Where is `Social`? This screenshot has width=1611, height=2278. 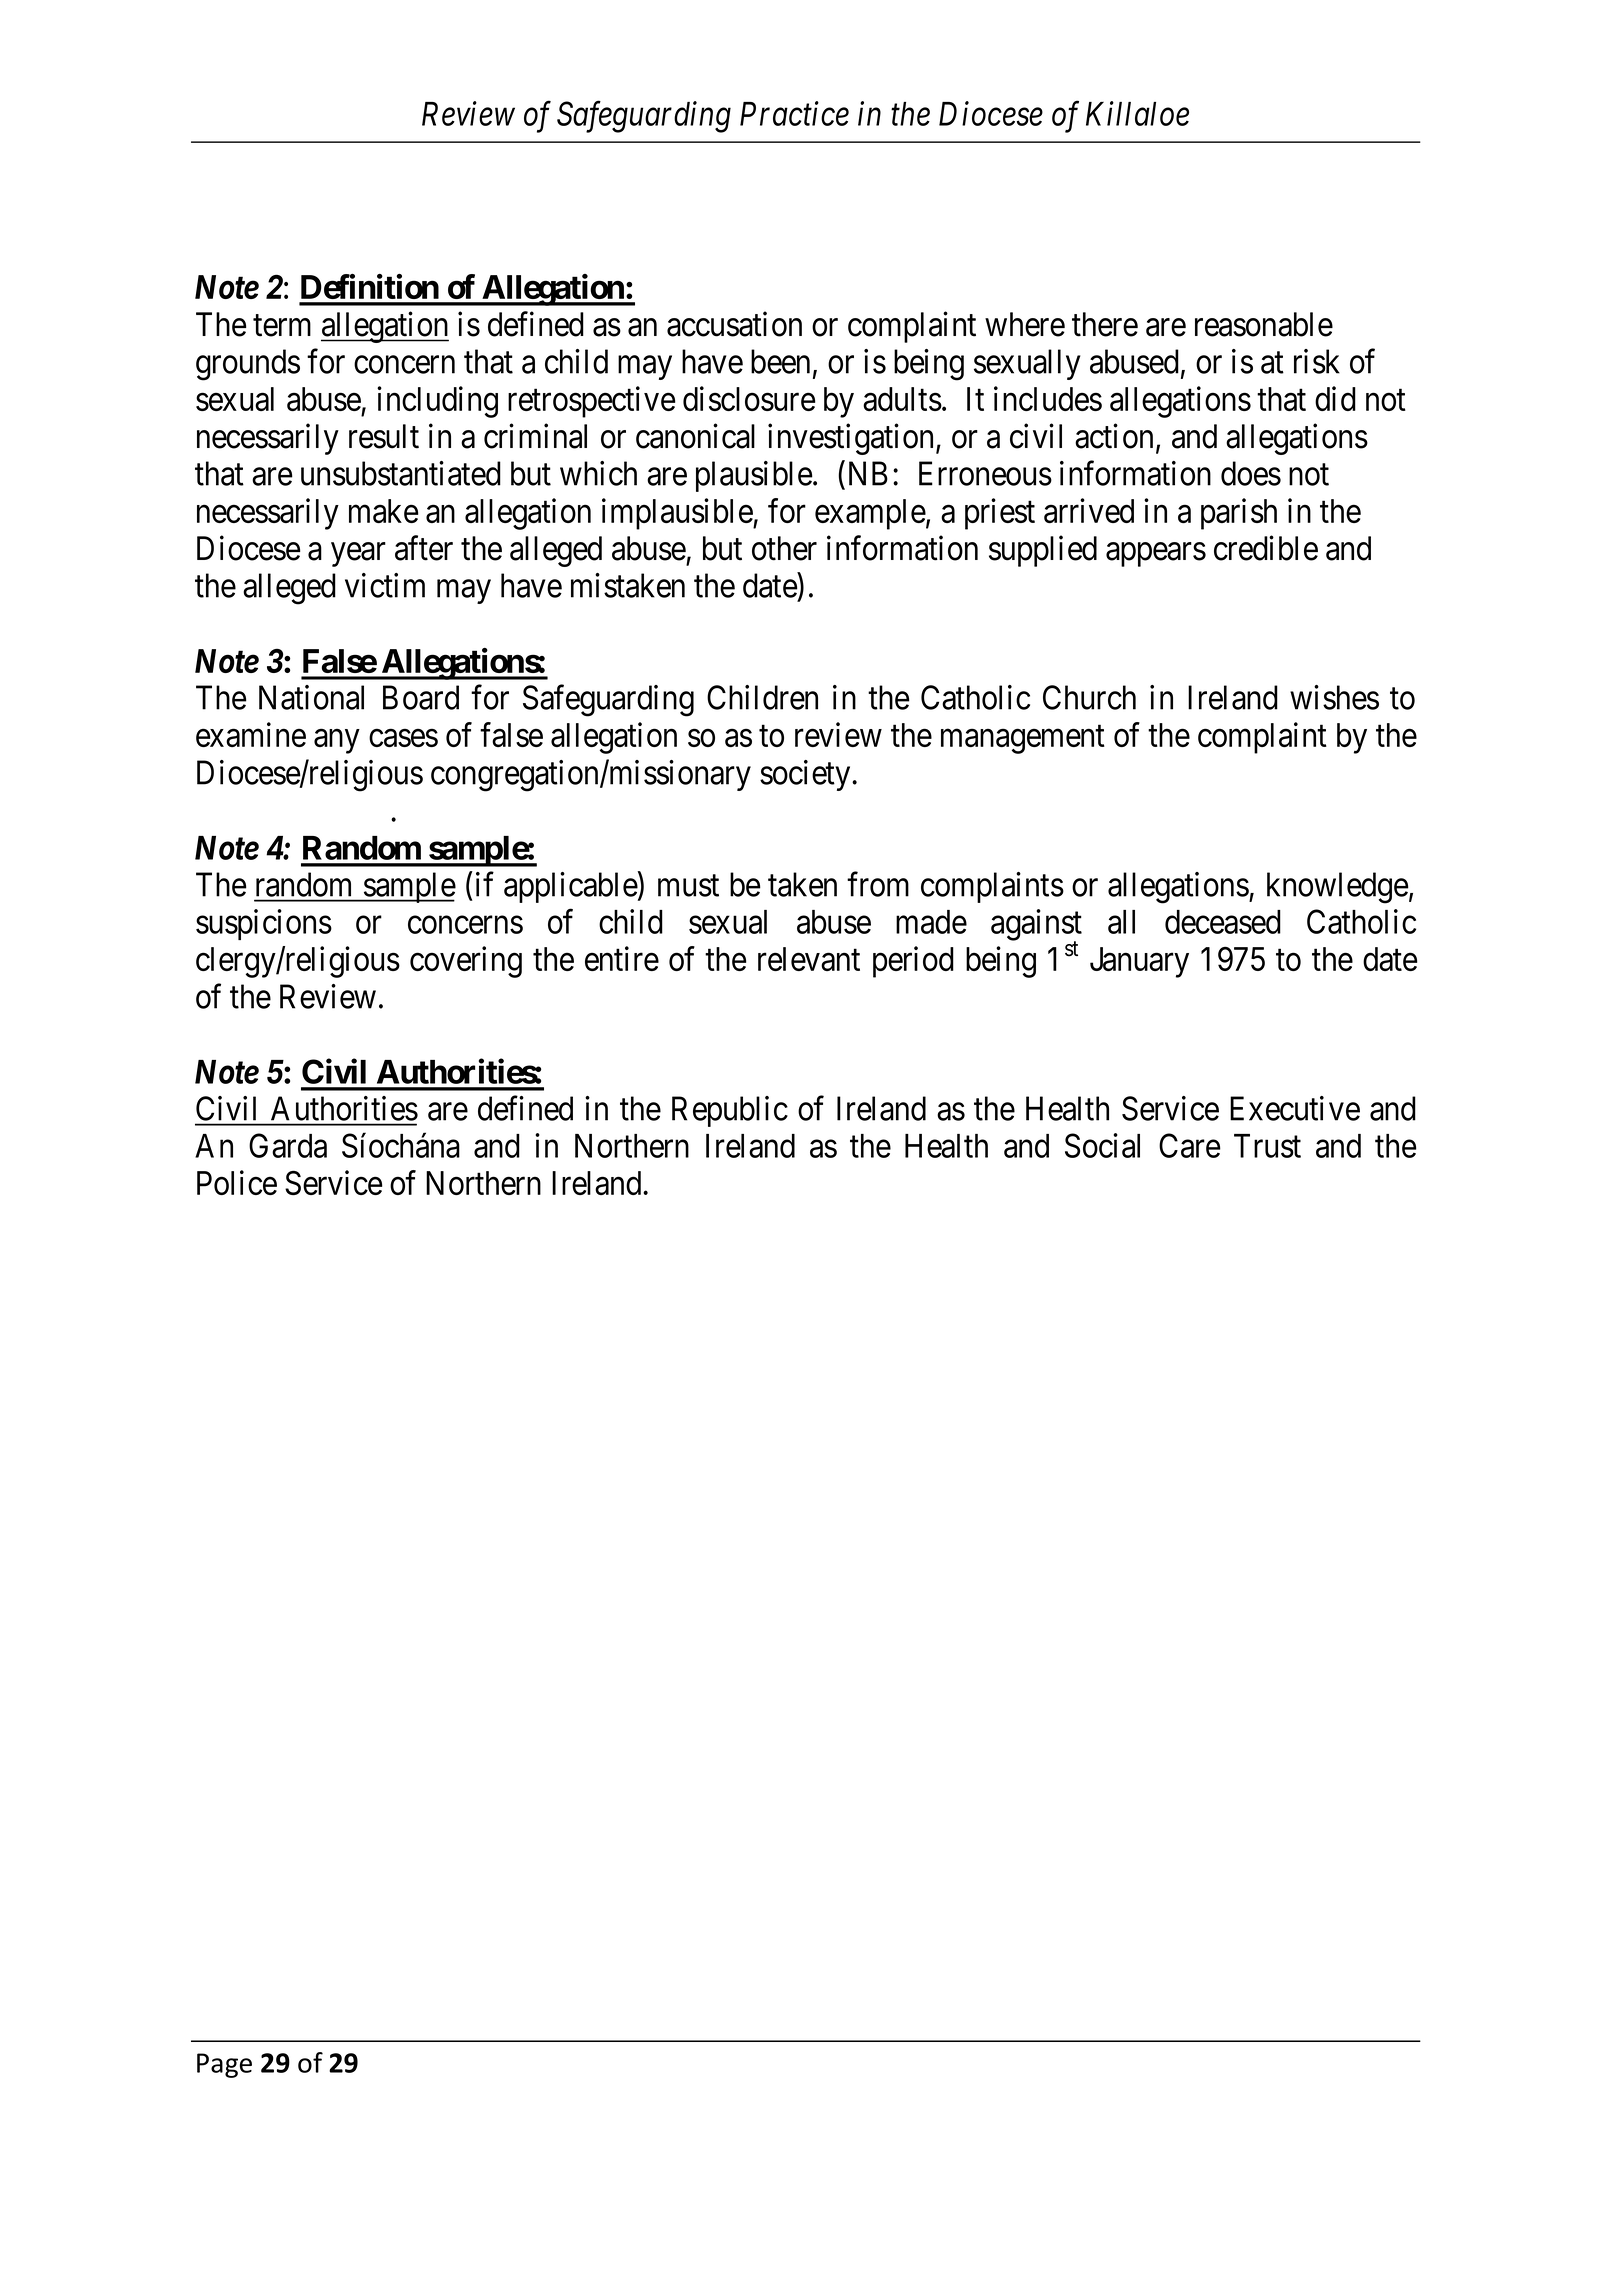 Social is located at coordinates (1102, 1145).
